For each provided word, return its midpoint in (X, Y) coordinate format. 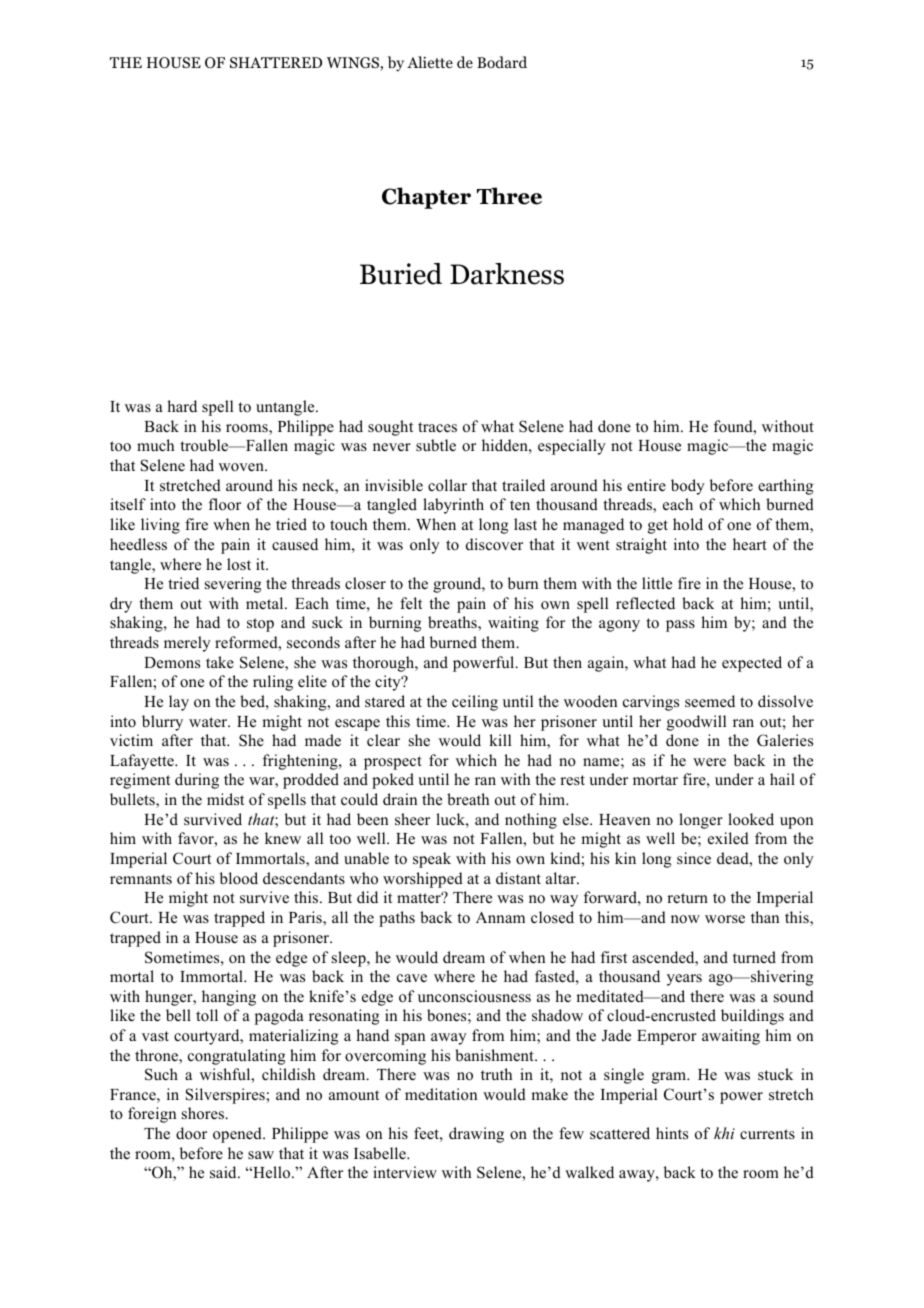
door (191, 1133)
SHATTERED (276, 62)
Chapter (426, 198)
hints (672, 1133)
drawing (476, 1135)
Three (509, 196)
